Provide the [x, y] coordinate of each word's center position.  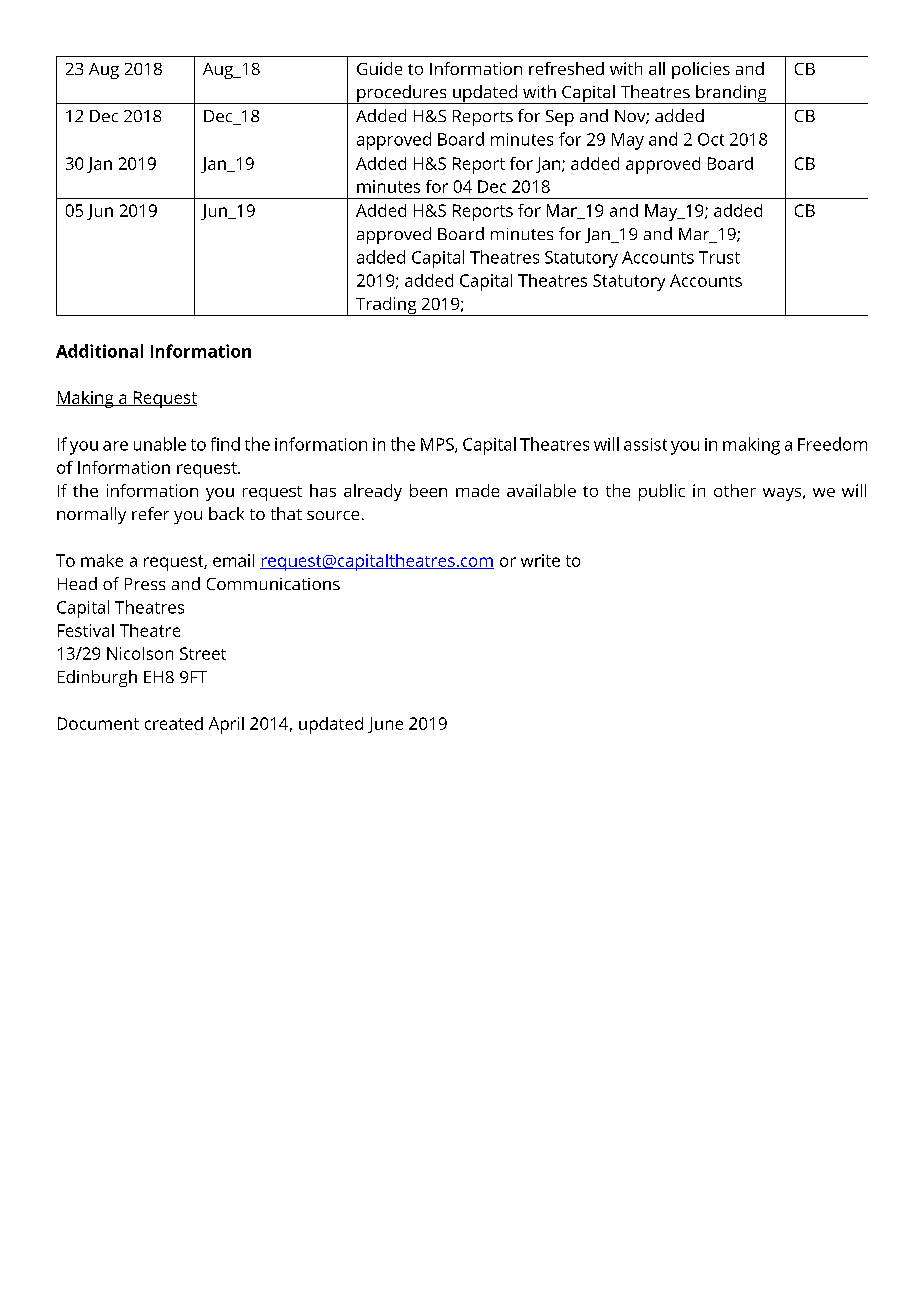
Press [145, 584]
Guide [379, 68]
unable [160, 444]
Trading [386, 306]
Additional [99, 351]
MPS [438, 445]
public [662, 492]
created [174, 723]
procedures [402, 94]
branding [731, 94]
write [540, 560]
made [477, 490]
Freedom [832, 444]
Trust [719, 257]
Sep [560, 118]
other [735, 490]
